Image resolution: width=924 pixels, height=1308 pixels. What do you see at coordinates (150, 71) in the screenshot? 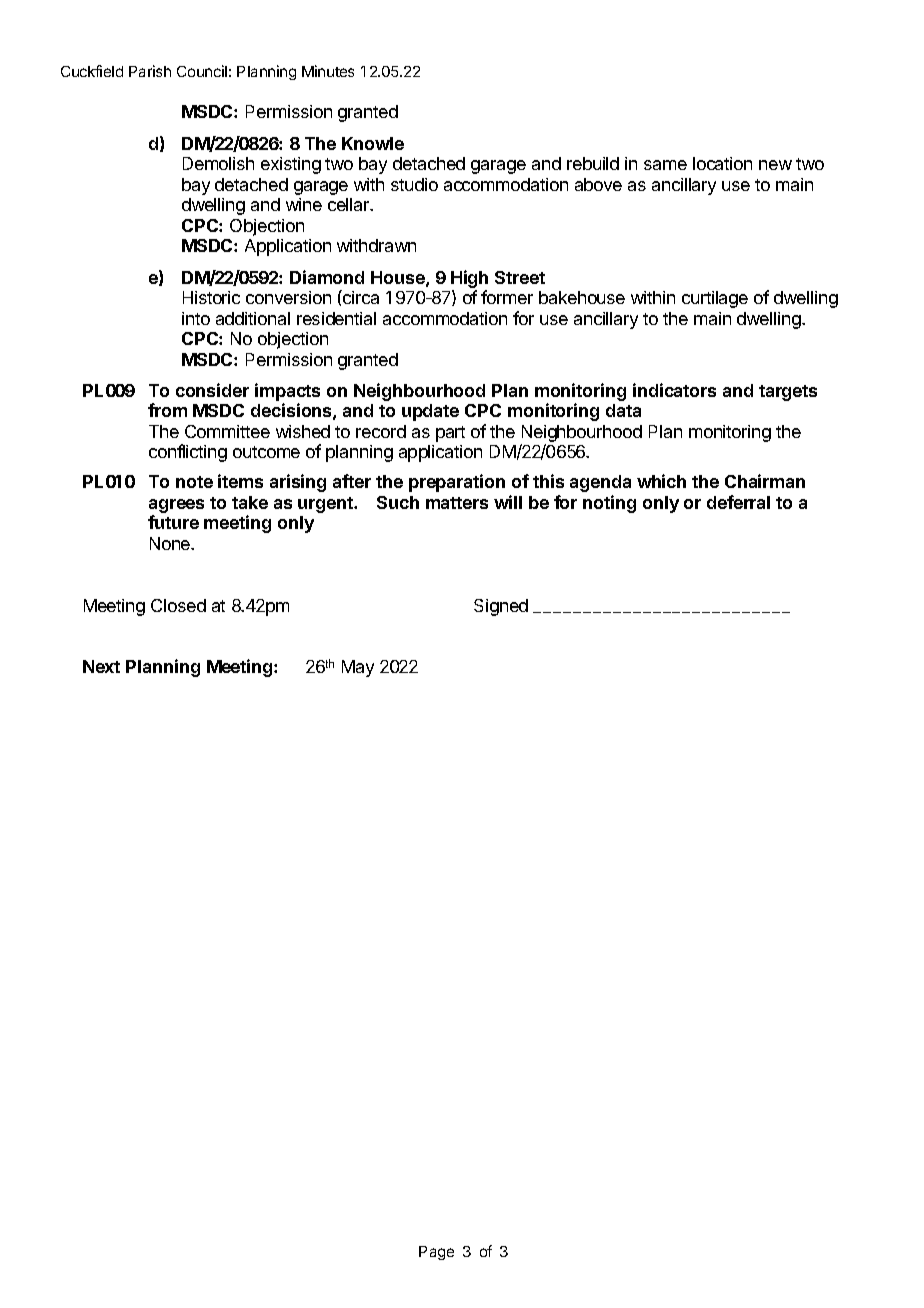
I see `Parish` at bounding box center [150, 71].
